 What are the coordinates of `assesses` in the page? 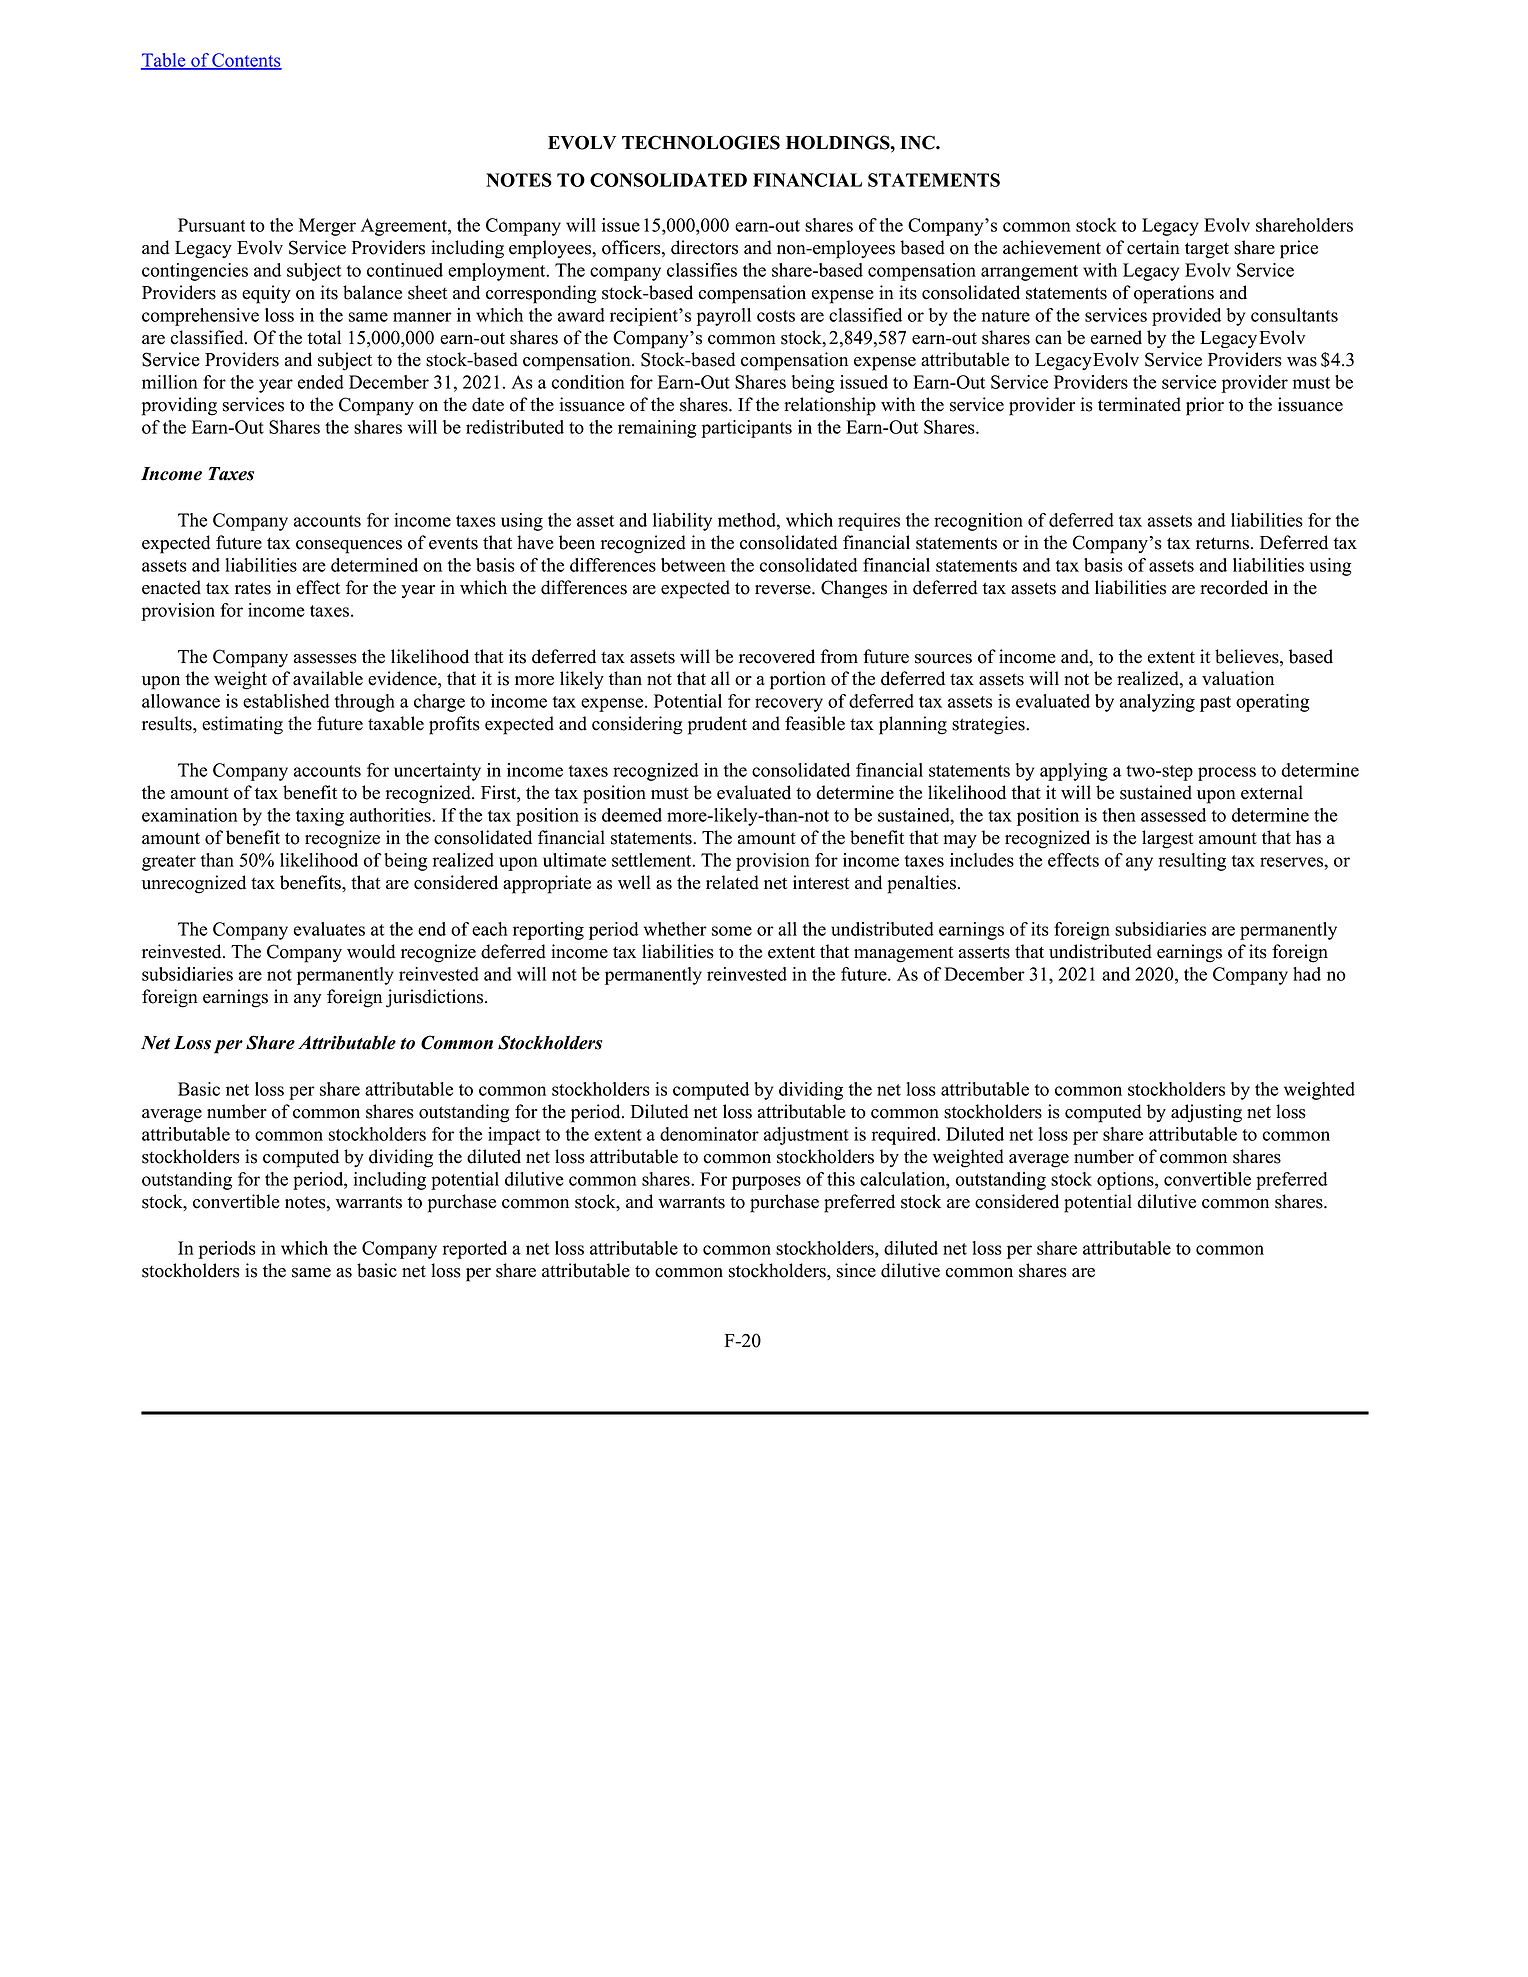 It's located at (325, 659).
